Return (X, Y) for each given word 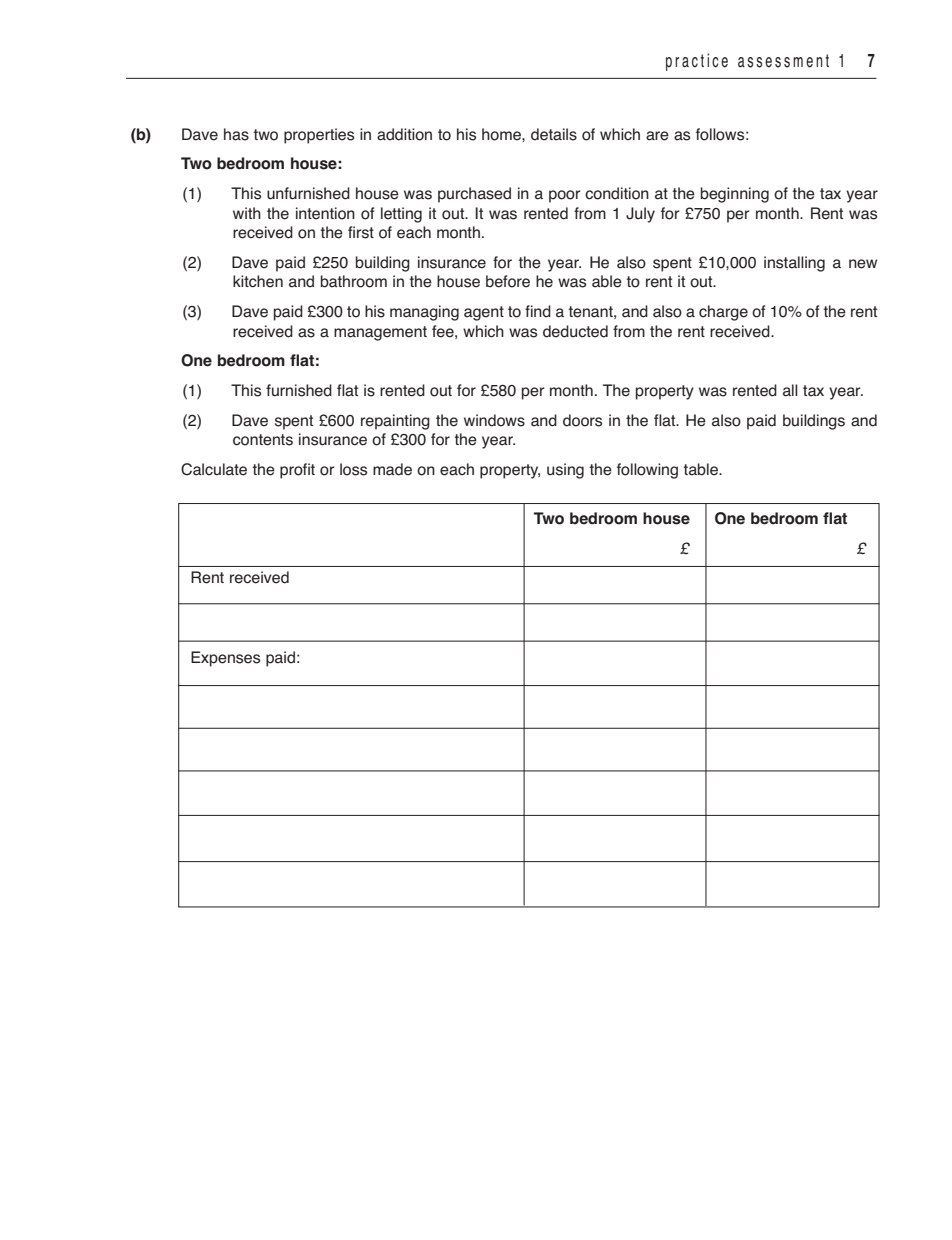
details (554, 134)
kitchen (258, 281)
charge (723, 313)
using (565, 471)
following (647, 471)
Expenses (225, 659)
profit (297, 471)
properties (319, 136)
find (538, 311)
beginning (735, 195)
